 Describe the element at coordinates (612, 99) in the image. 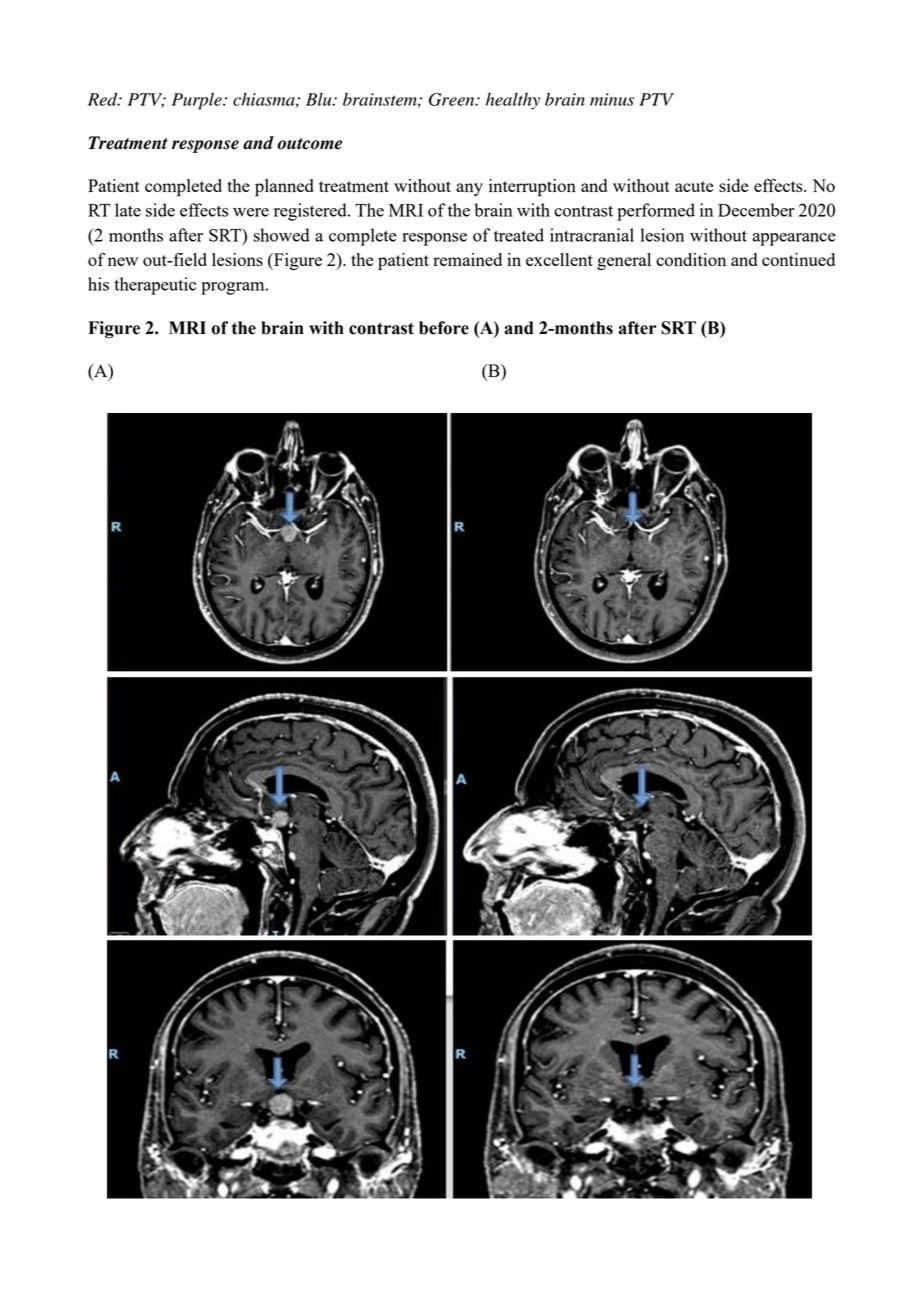

I see `minus` at that location.
